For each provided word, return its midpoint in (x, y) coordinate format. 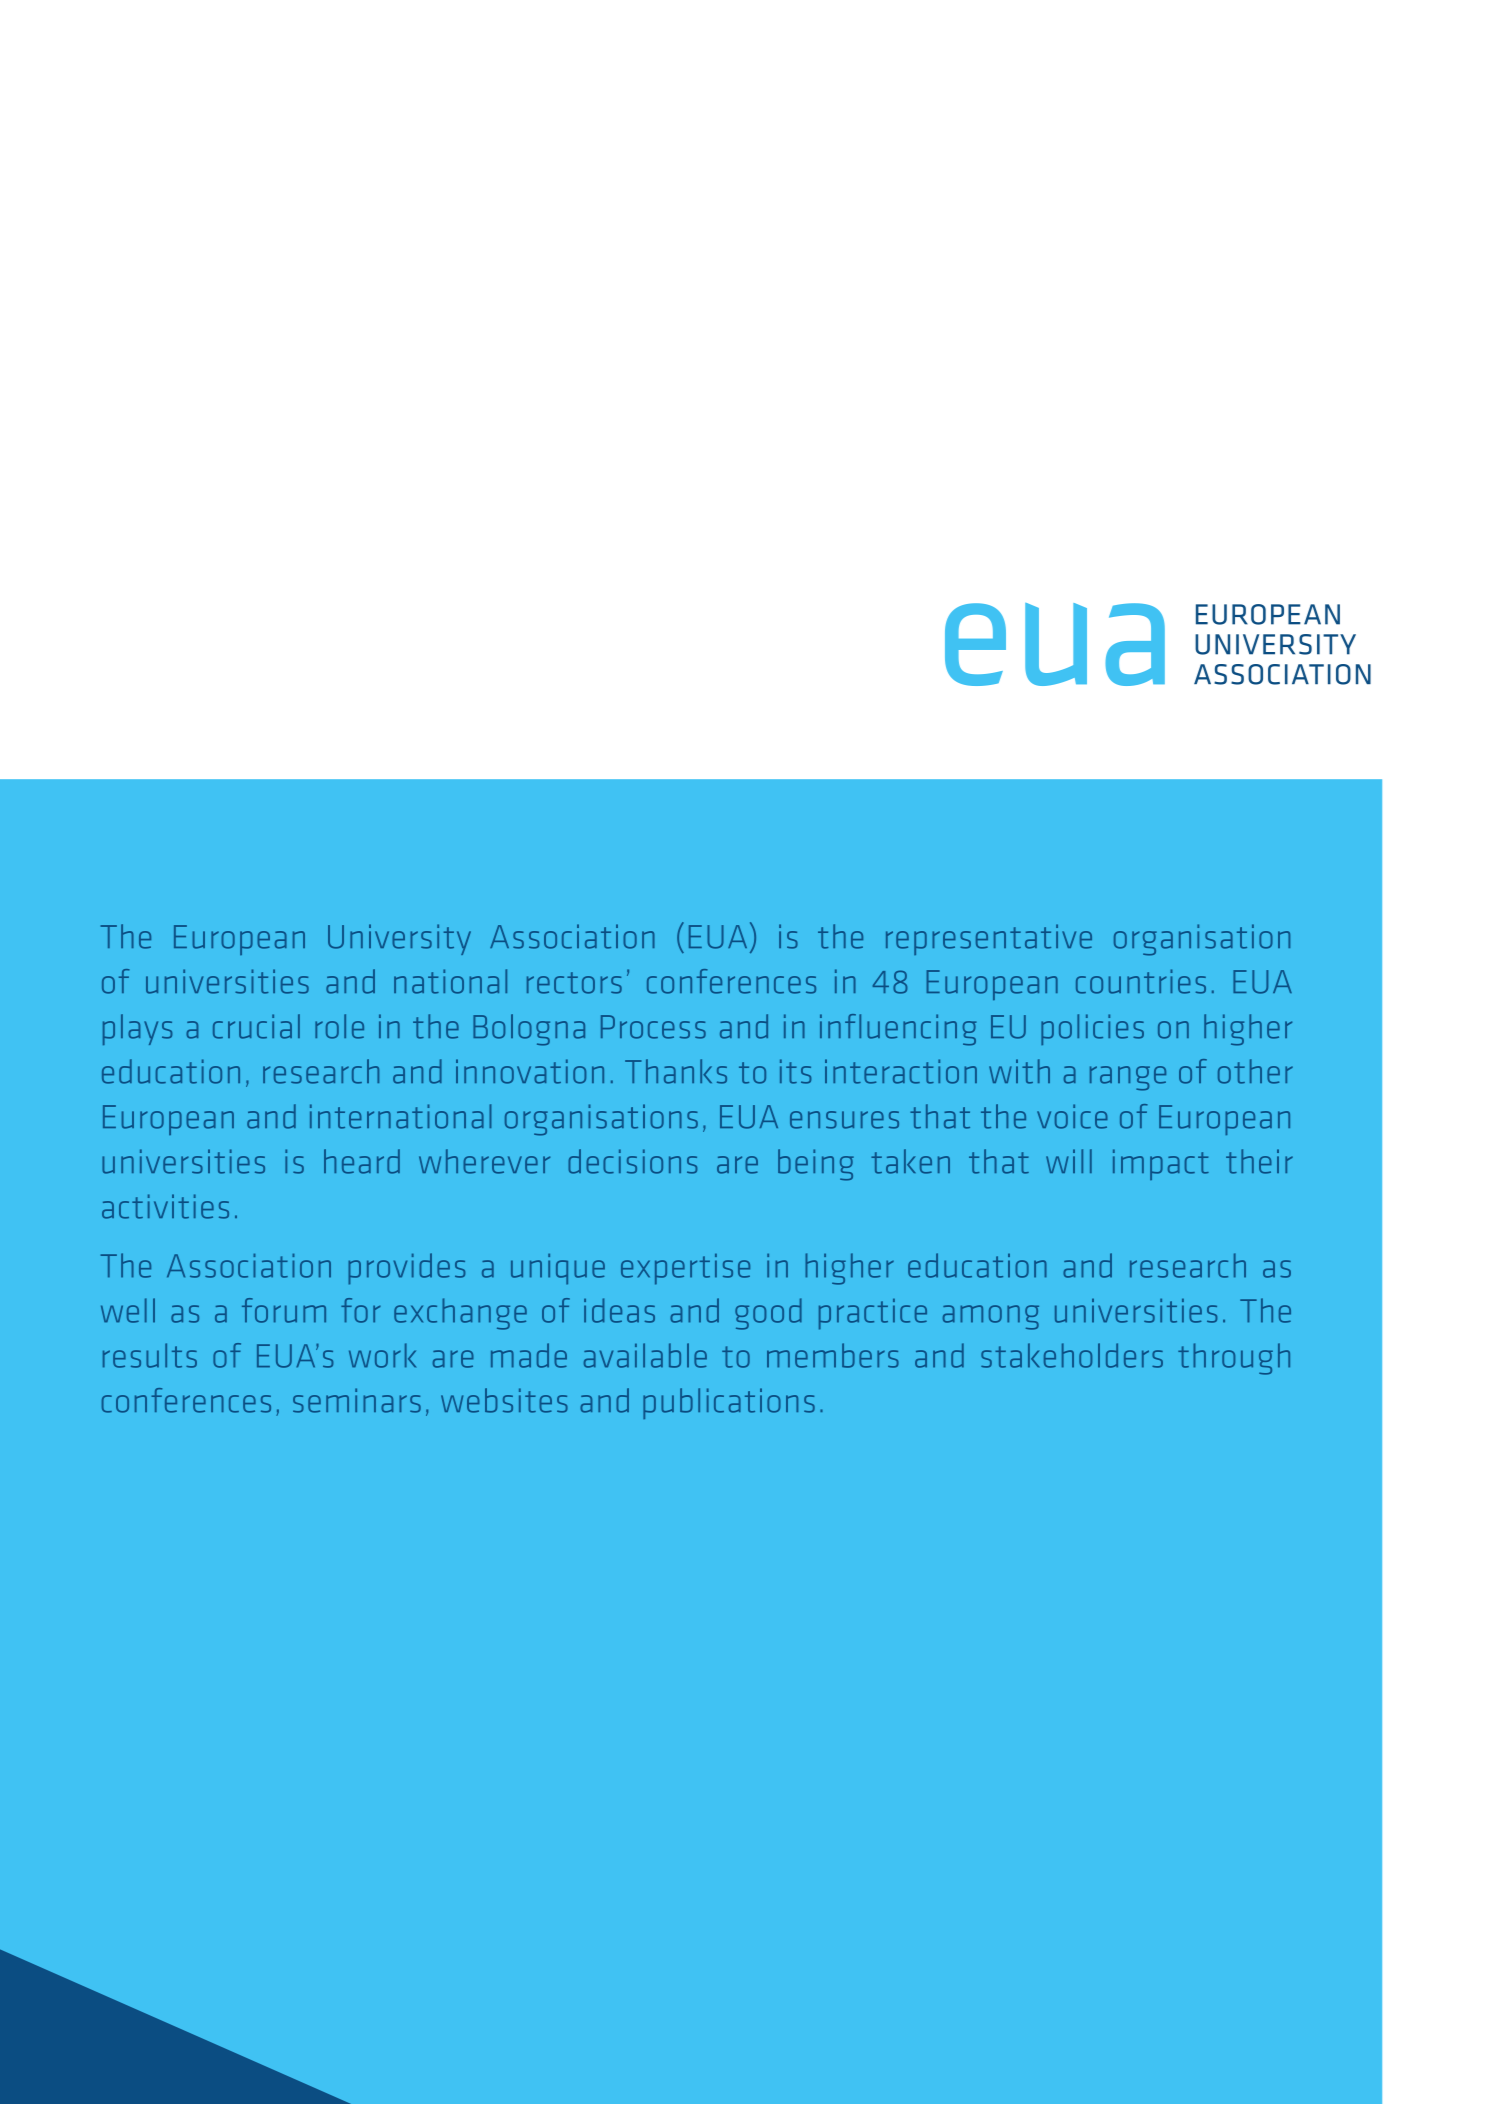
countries (1141, 981)
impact (1161, 1164)
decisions (632, 1161)
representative (989, 939)
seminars (357, 1400)
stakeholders (1072, 1355)
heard (362, 1161)
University (399, 939)
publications (729, 1403)
